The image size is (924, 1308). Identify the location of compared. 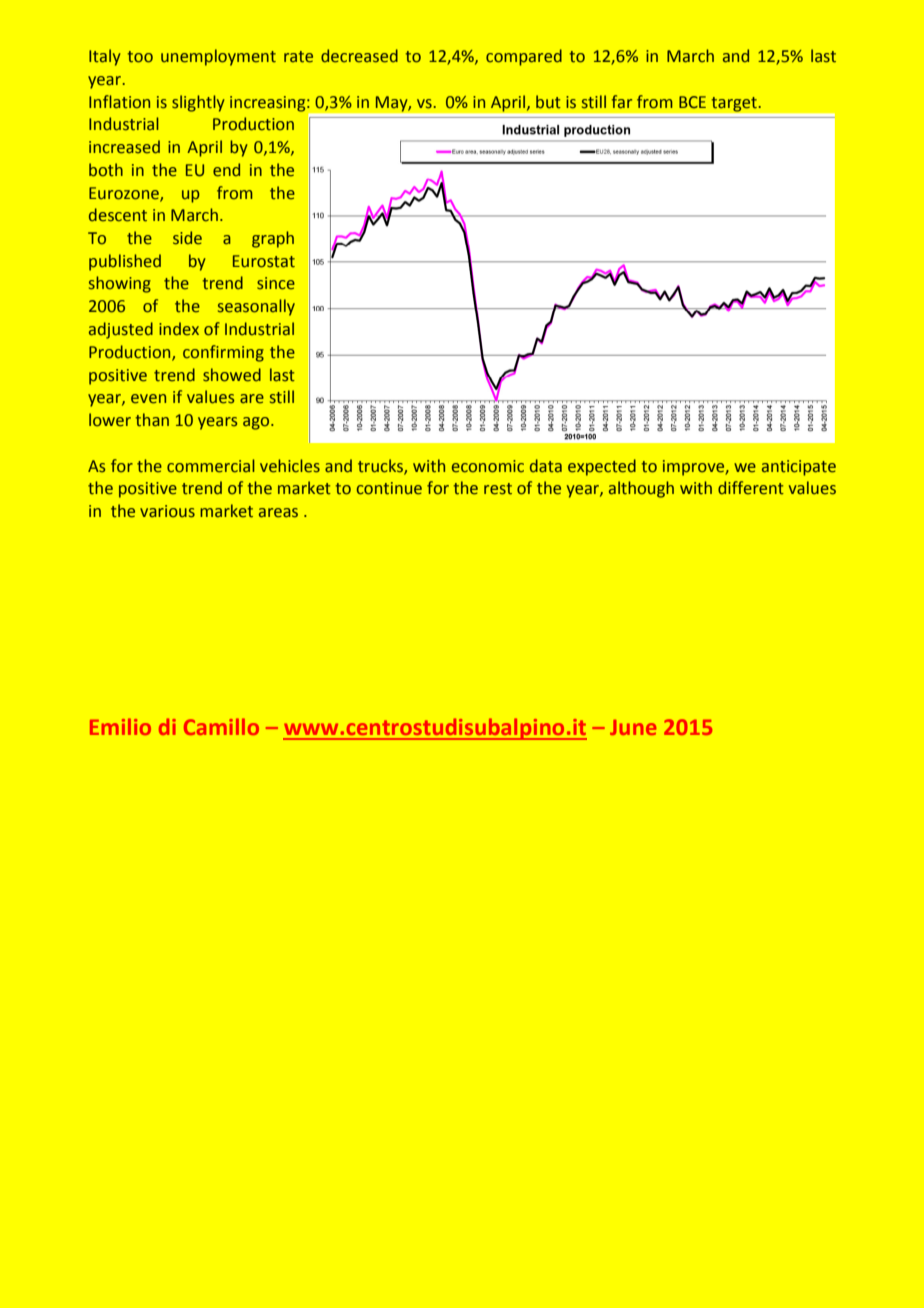
(524, 57).
